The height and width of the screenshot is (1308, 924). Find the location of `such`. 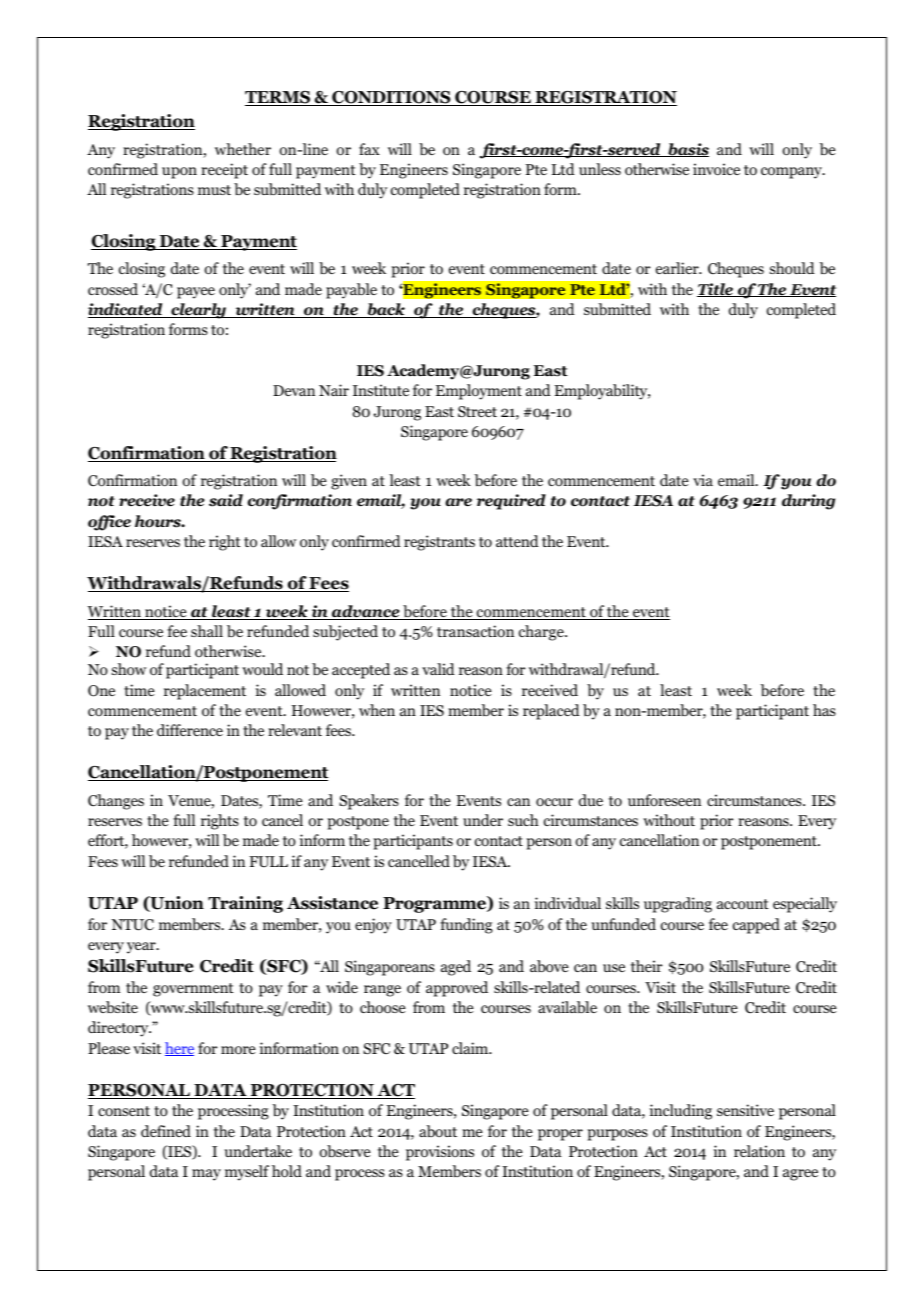

such is located at coordinates (523, 820).
